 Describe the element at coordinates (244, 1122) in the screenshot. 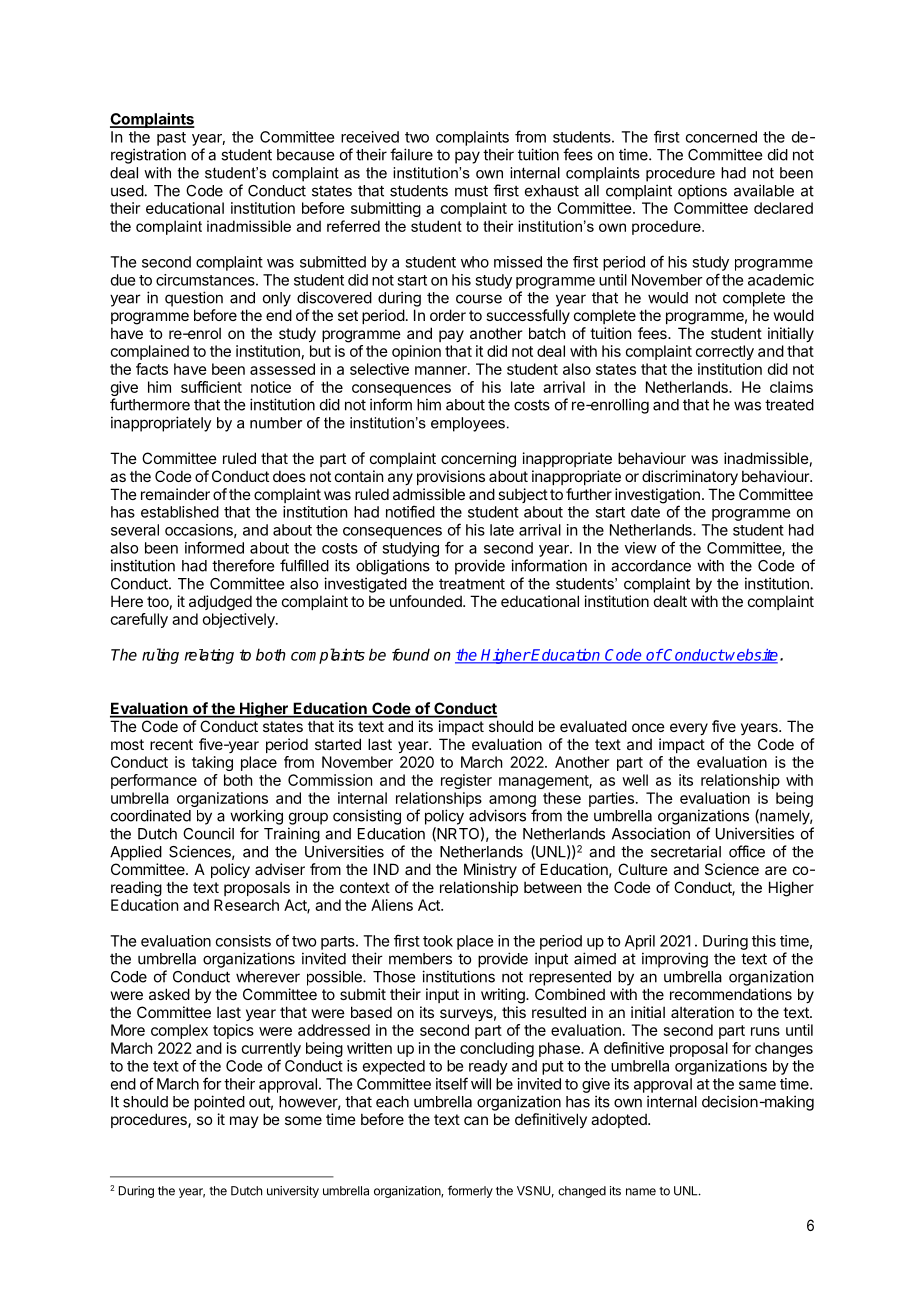

I see `may` at that location.
